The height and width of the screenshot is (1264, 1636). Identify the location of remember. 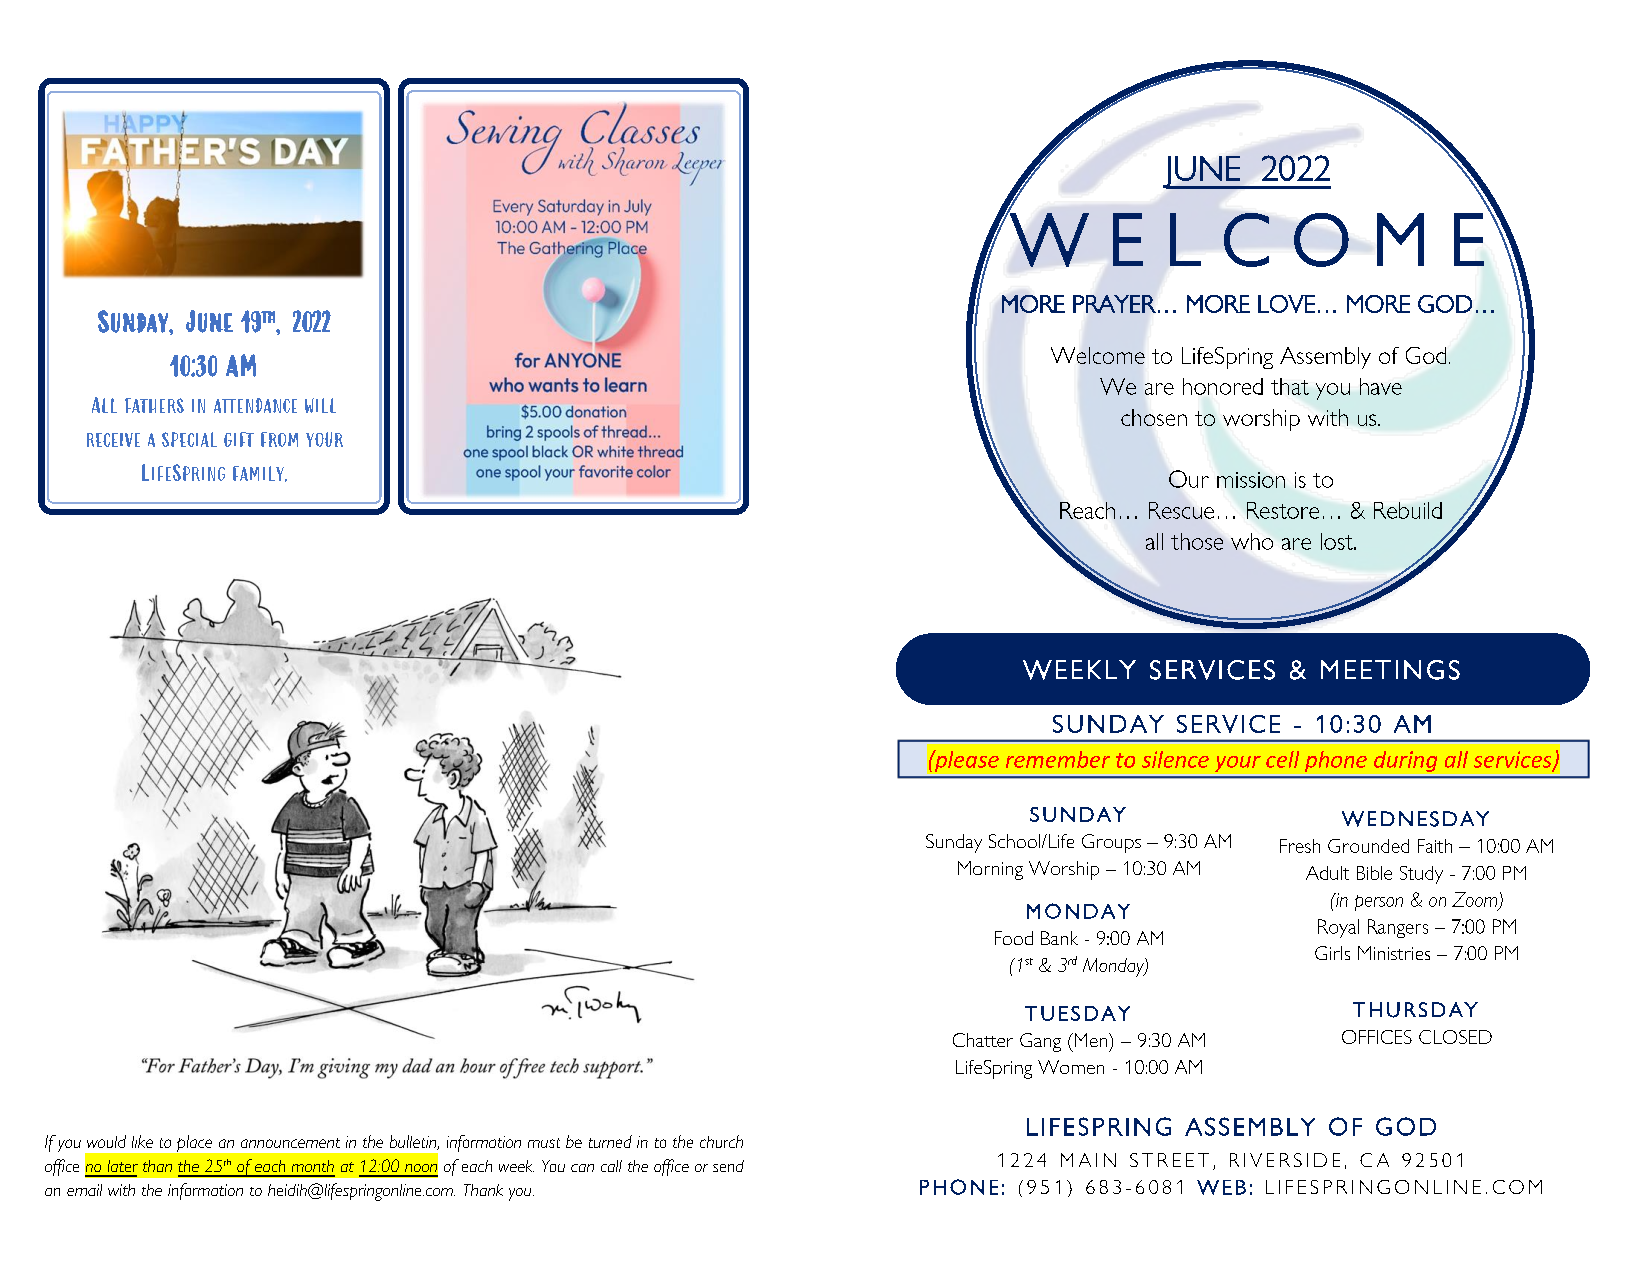
(1058, 759).
